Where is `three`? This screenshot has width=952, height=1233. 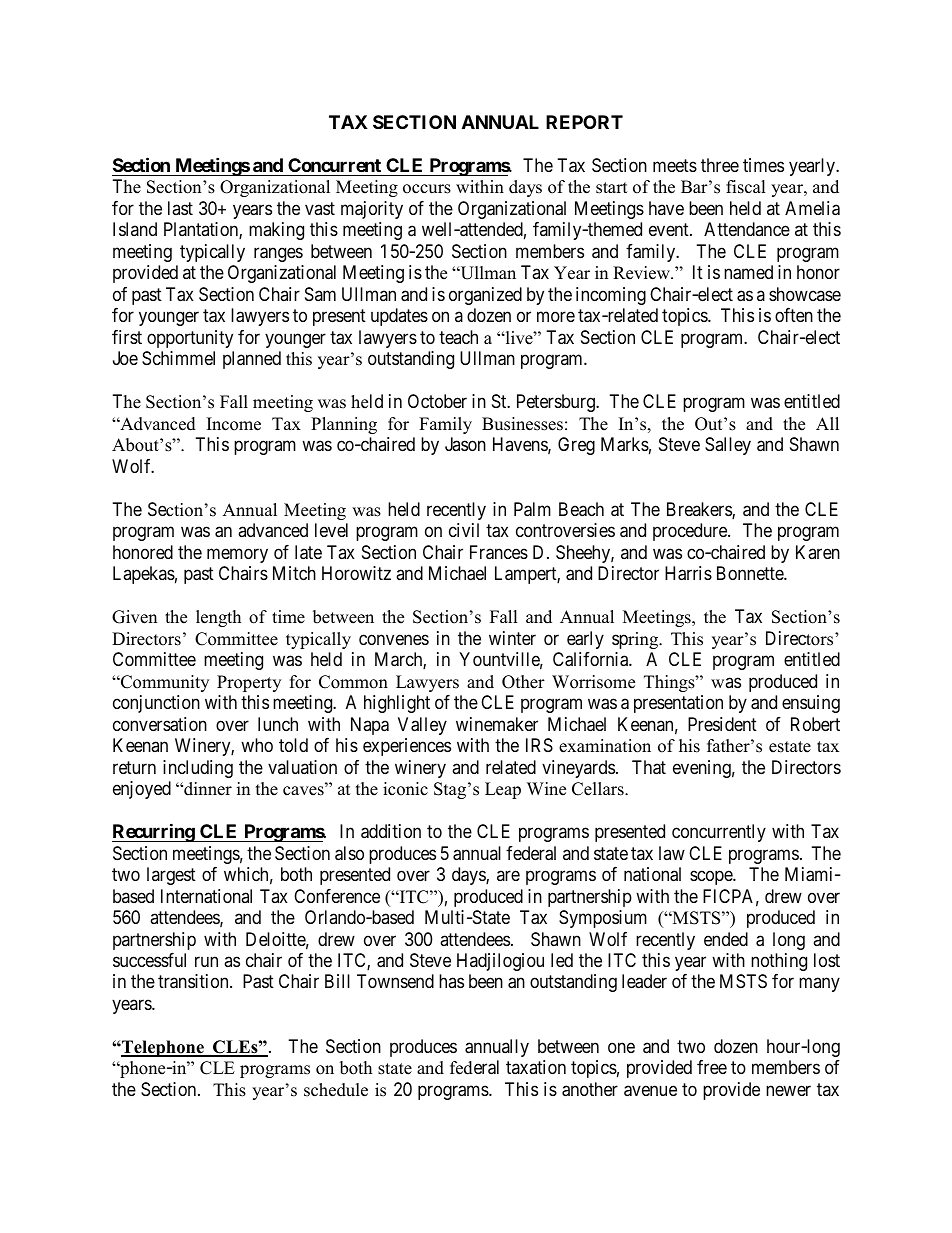 three is located at coordinates (720, 165).
